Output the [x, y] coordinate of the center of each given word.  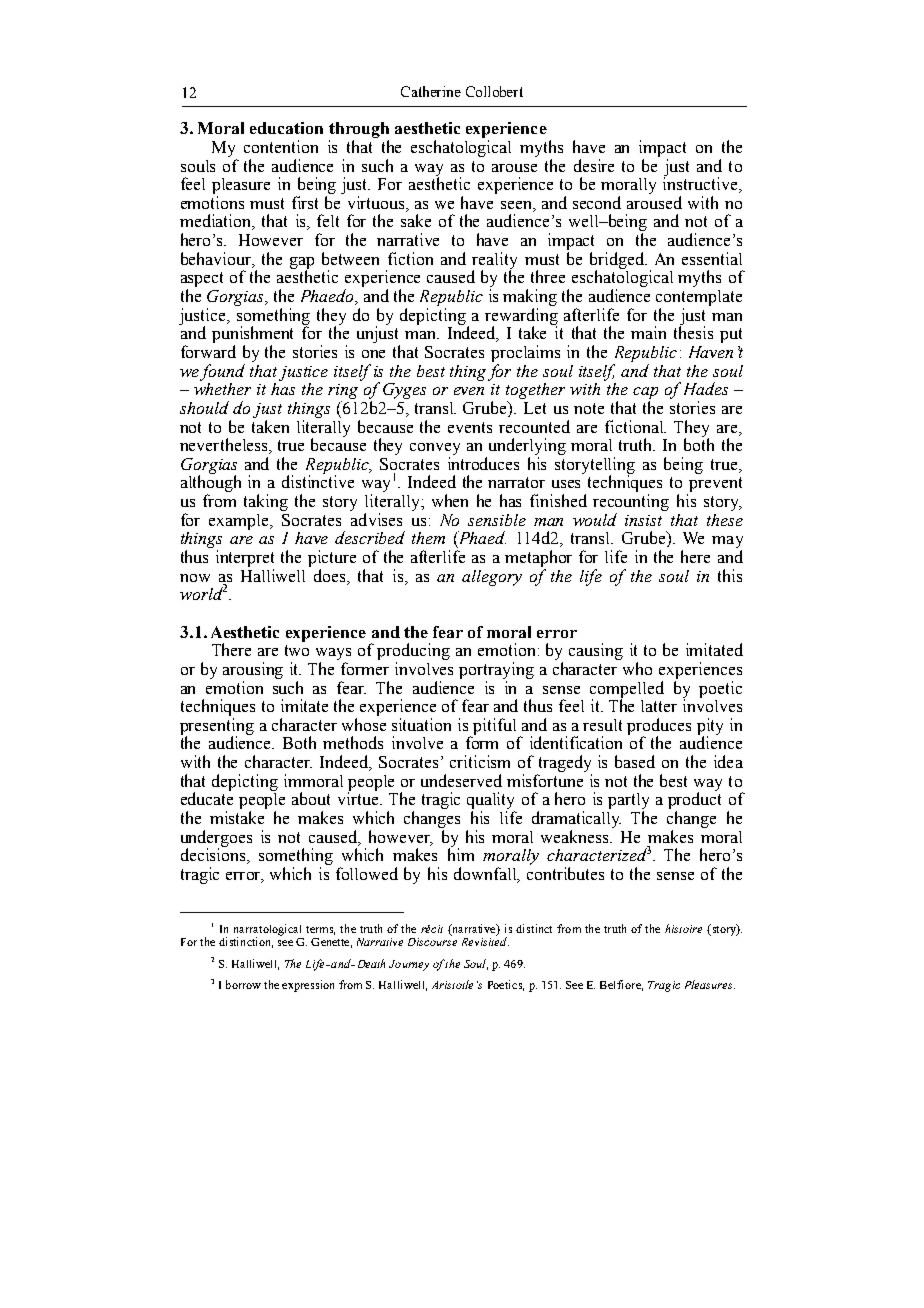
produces [659, 727]
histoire [683, 928]
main [648, 332]
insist [643, 520]
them [428, 538]
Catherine [431, 91]
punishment [252, 336]
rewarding [521, 317]
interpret [245, 558]
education [286, 128]
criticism [480, 761]
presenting [217, 727]
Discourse [432, 942]
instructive [702, 184]
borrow [243, 984]
